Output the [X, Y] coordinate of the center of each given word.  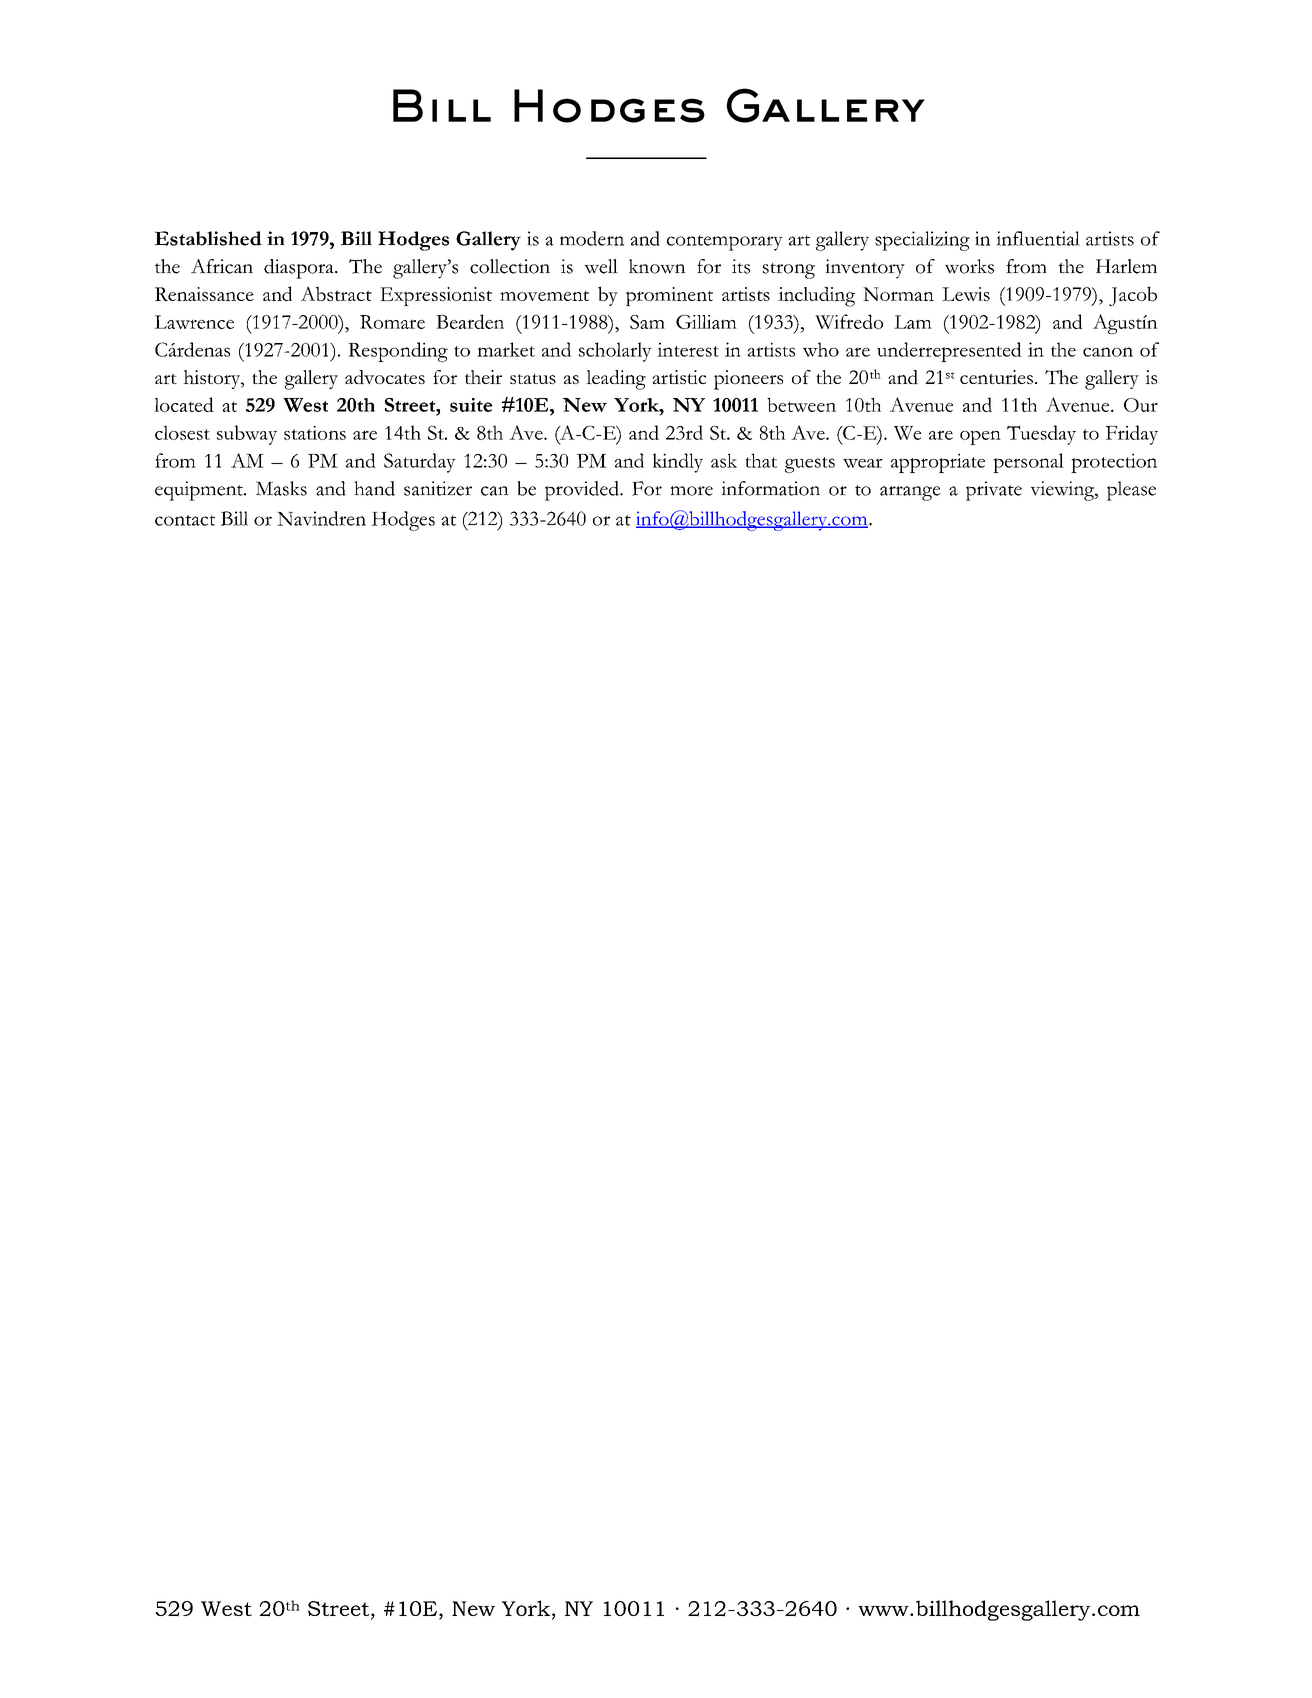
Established [208, 238]
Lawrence [194, 322]
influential [1038, 238]
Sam [647, 322]
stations [315, 433]
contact [185, 520]
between [801, 404]
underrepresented [949, 352]
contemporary [725, 243]
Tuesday [1041, 435]
